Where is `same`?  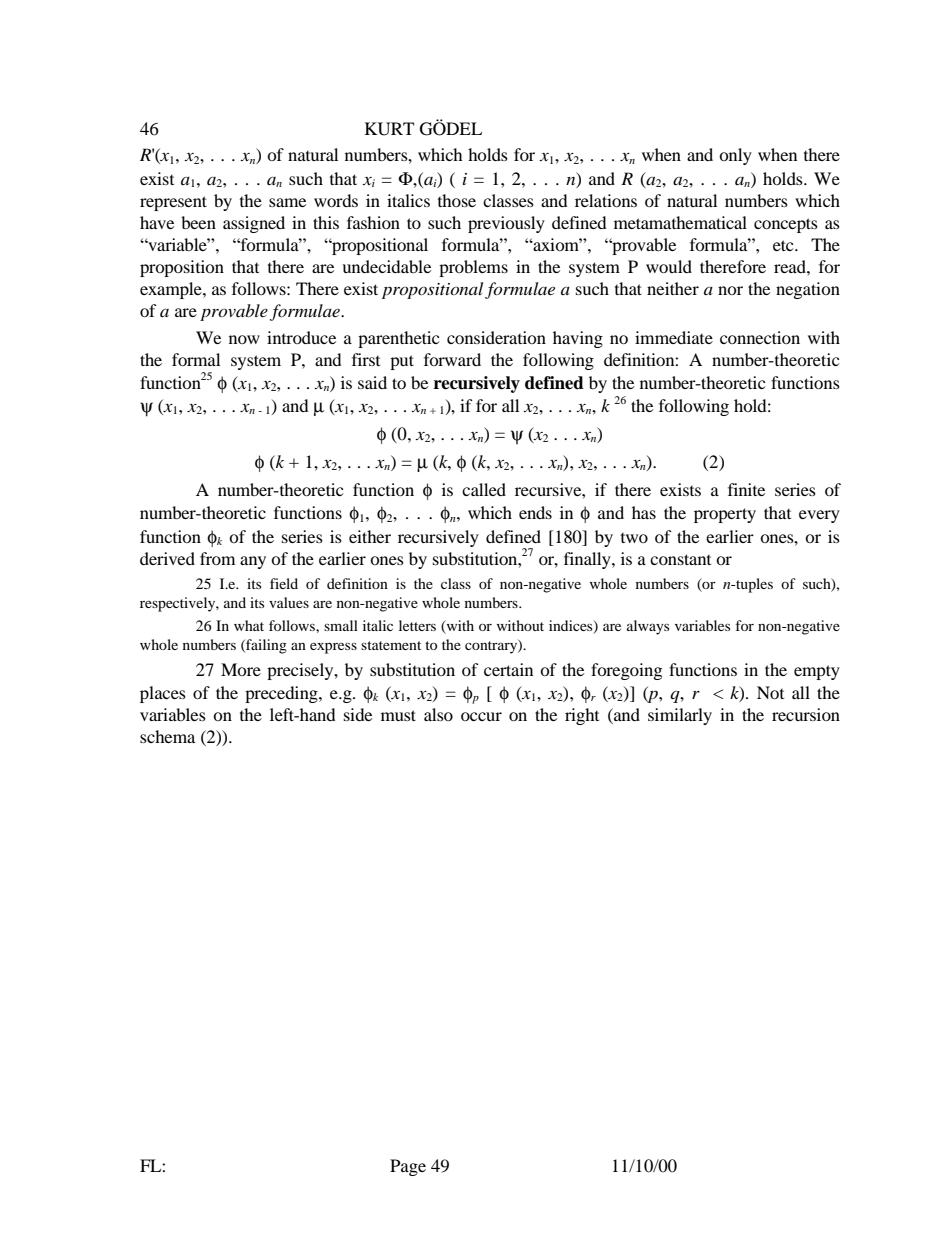 same is located at coordinates (287, 202).
